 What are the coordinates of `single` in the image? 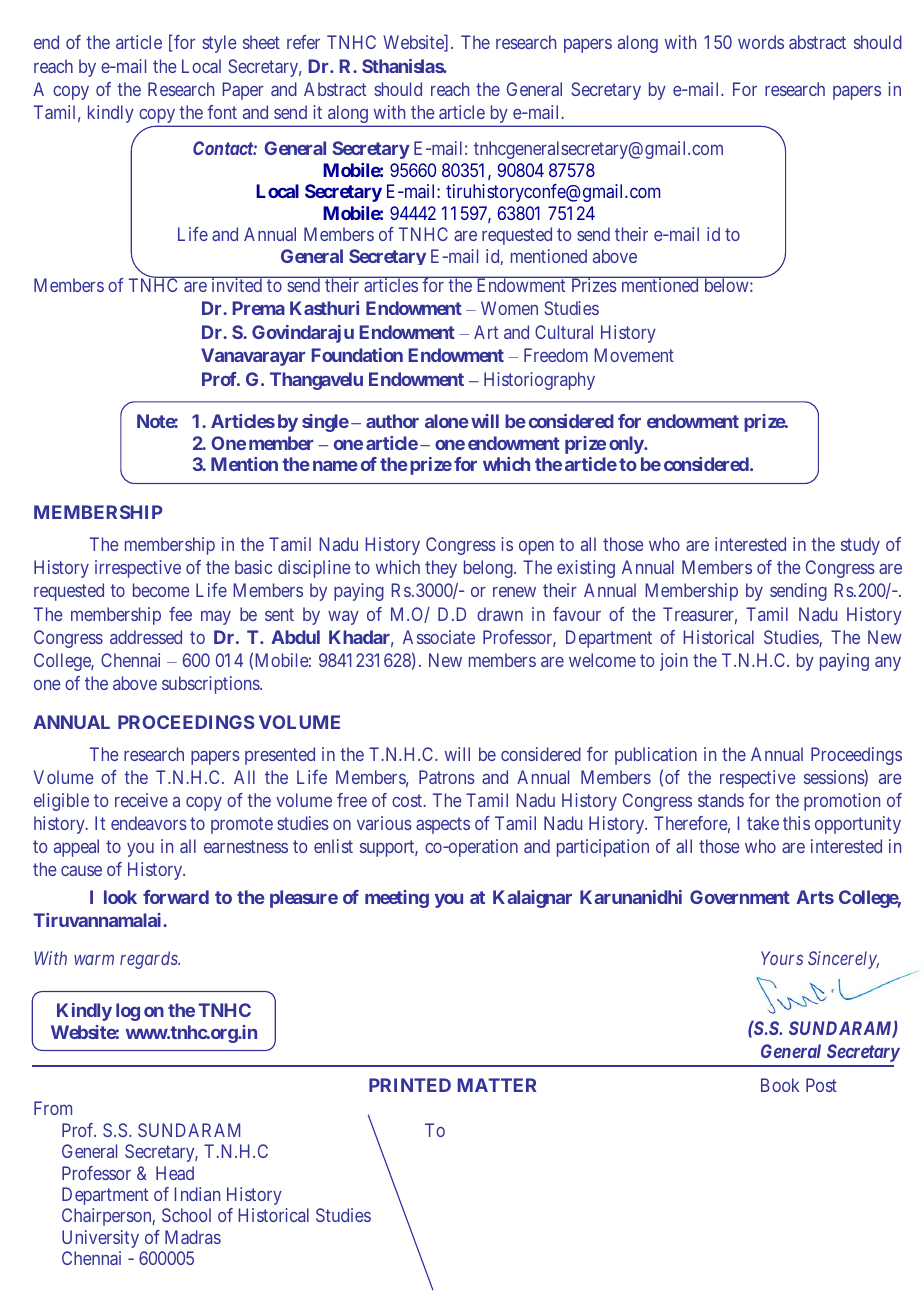 It's located at (325, 423).
